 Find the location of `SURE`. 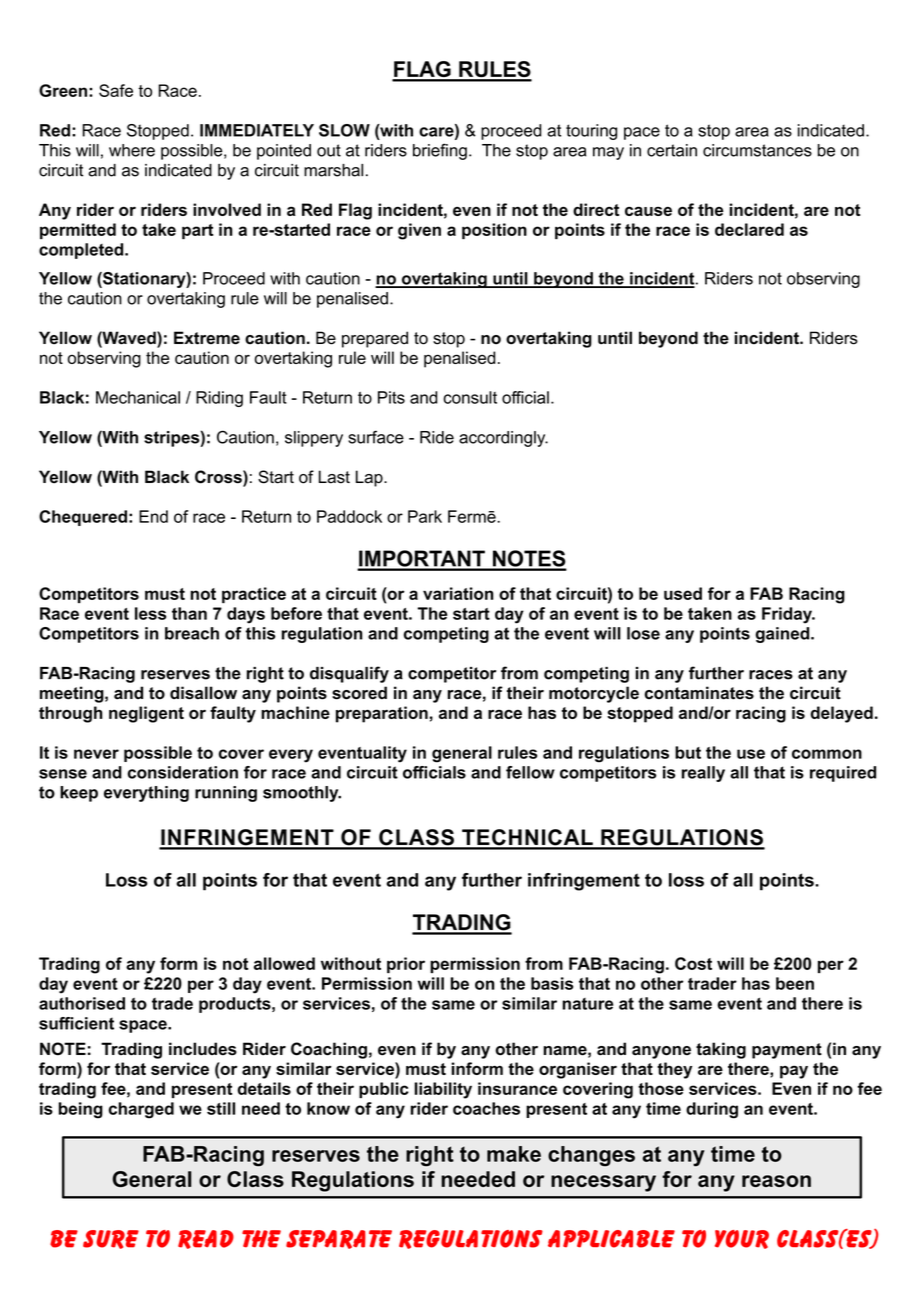

SURE is located at coordinates (111, 1239).
